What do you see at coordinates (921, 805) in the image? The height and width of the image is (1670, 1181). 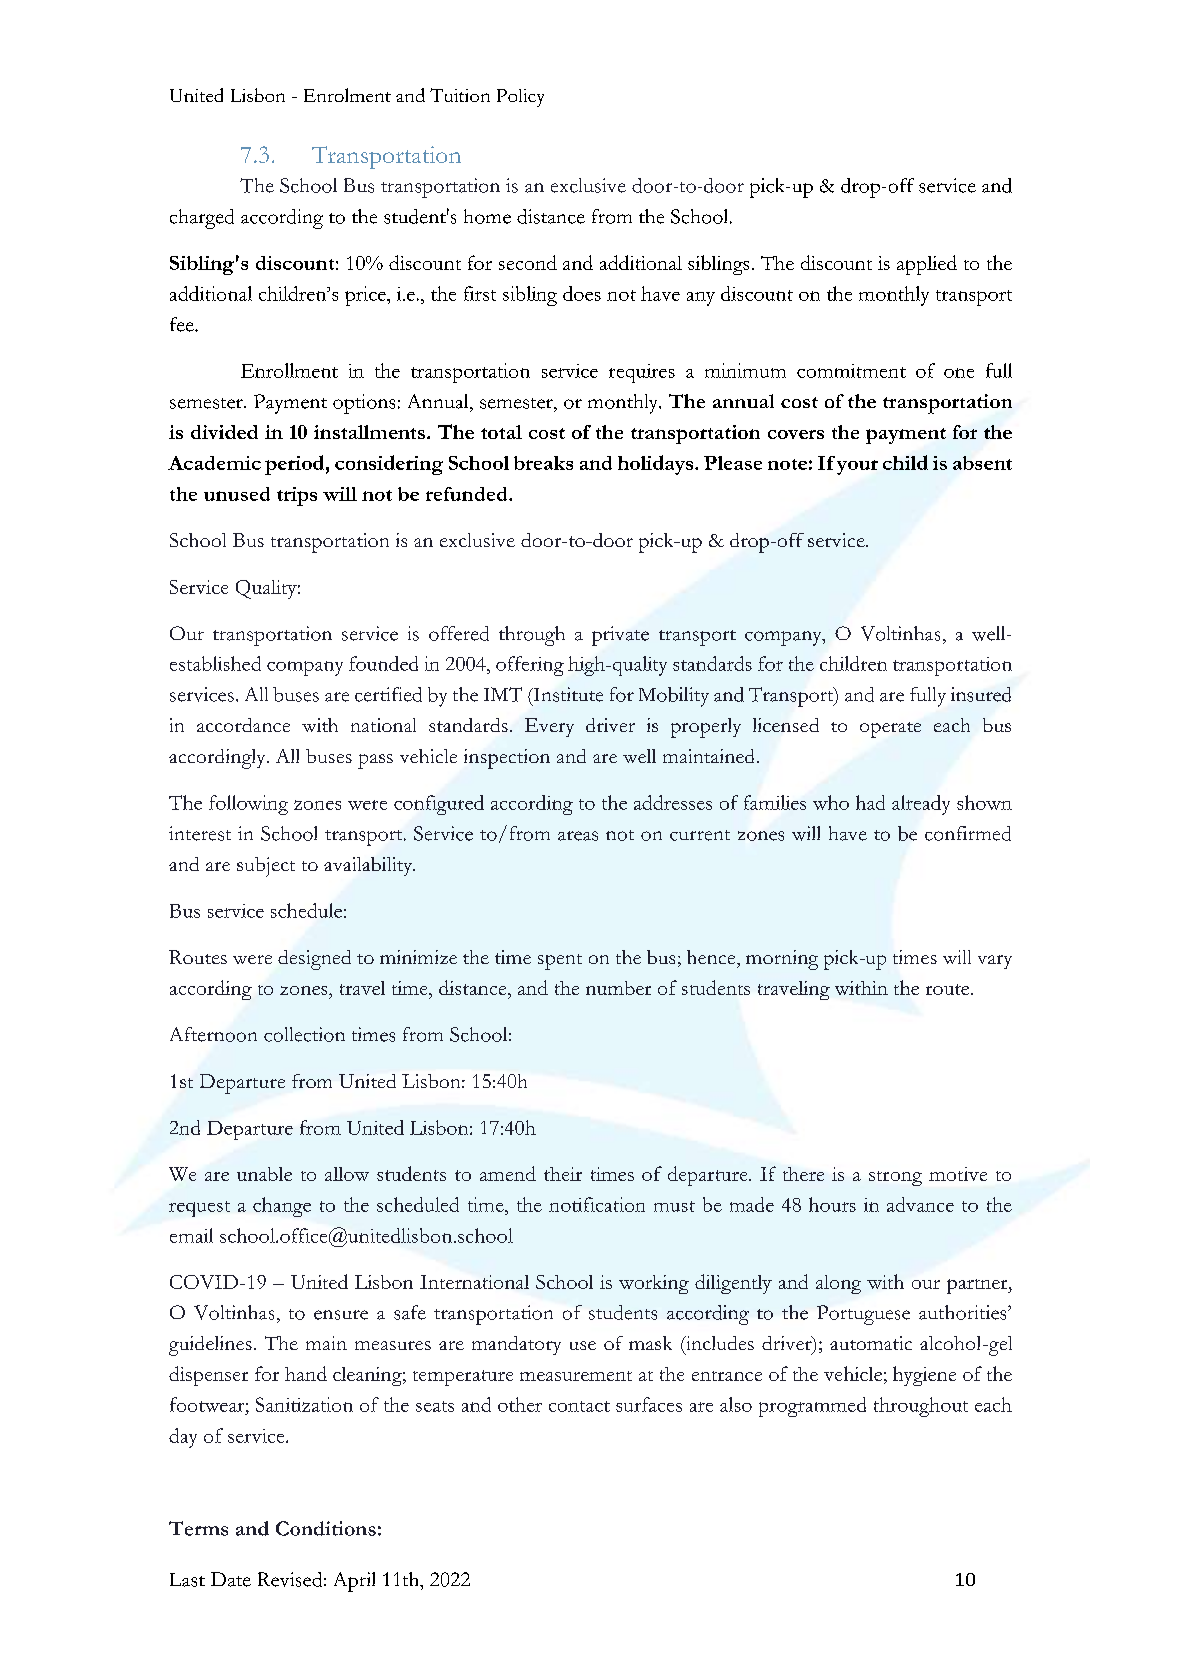 I see `already` at bounding box center [921, 805].
